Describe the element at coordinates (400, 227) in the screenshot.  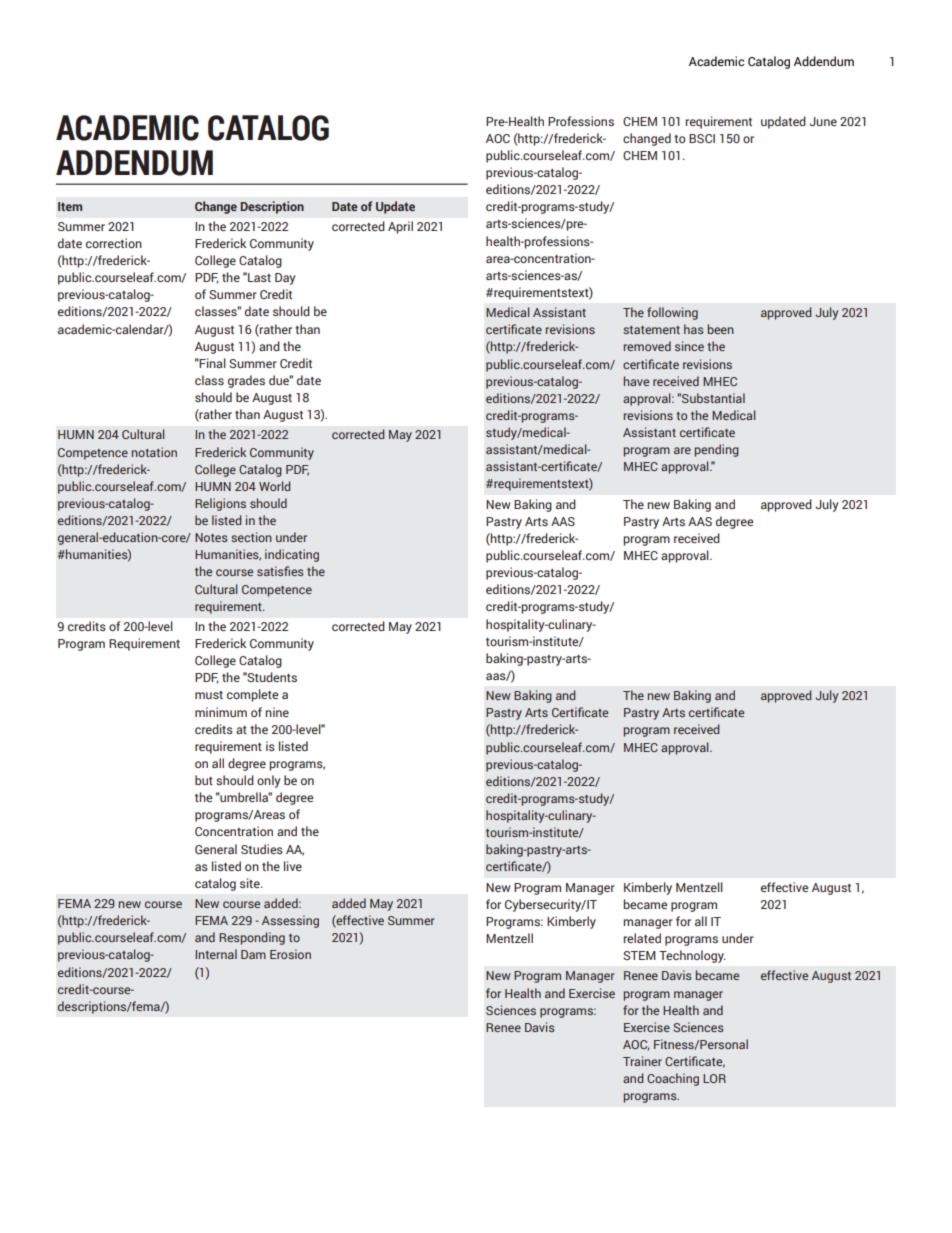
I see `April` at that location.
